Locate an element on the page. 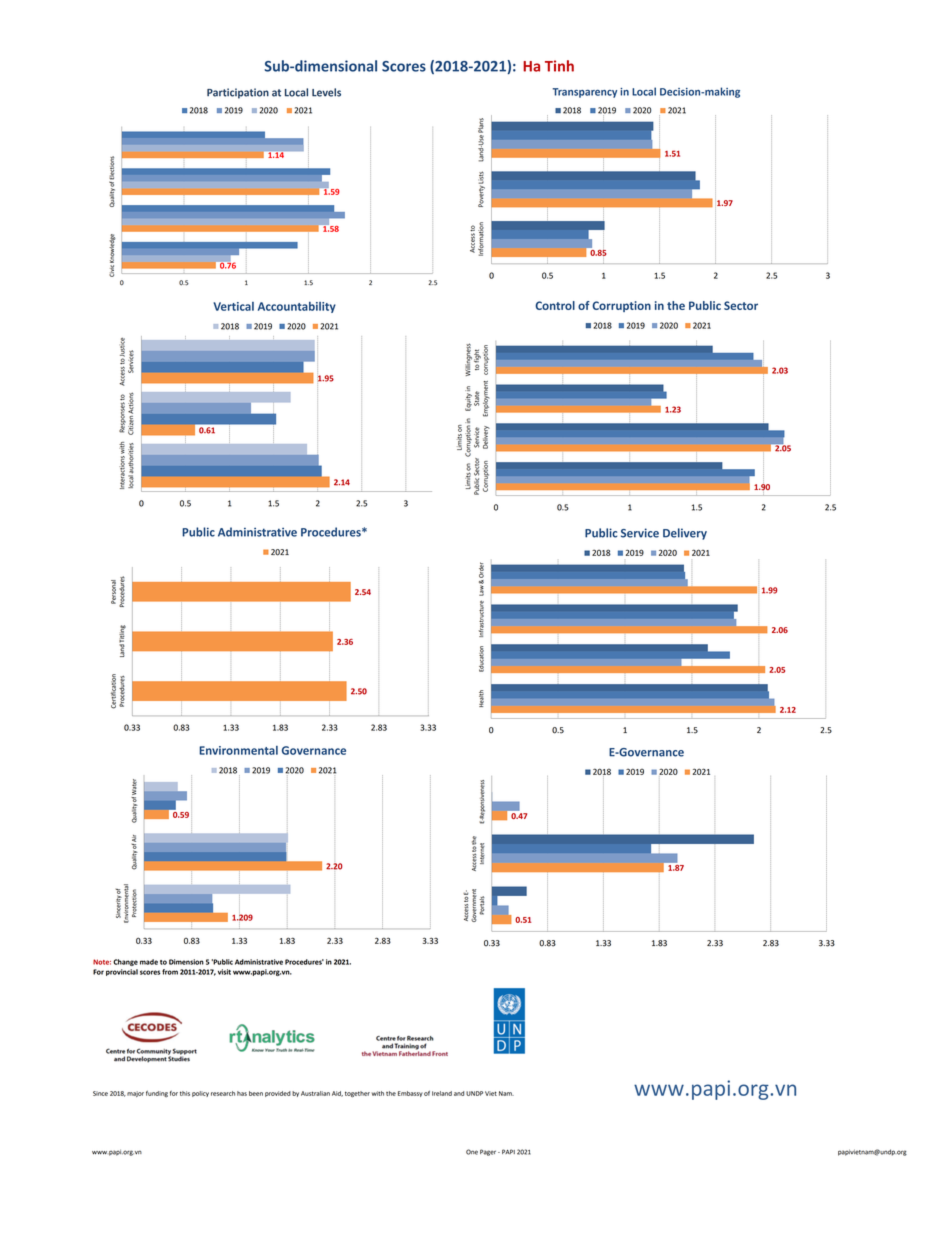  Participation is located at coordinates (238, 93).
